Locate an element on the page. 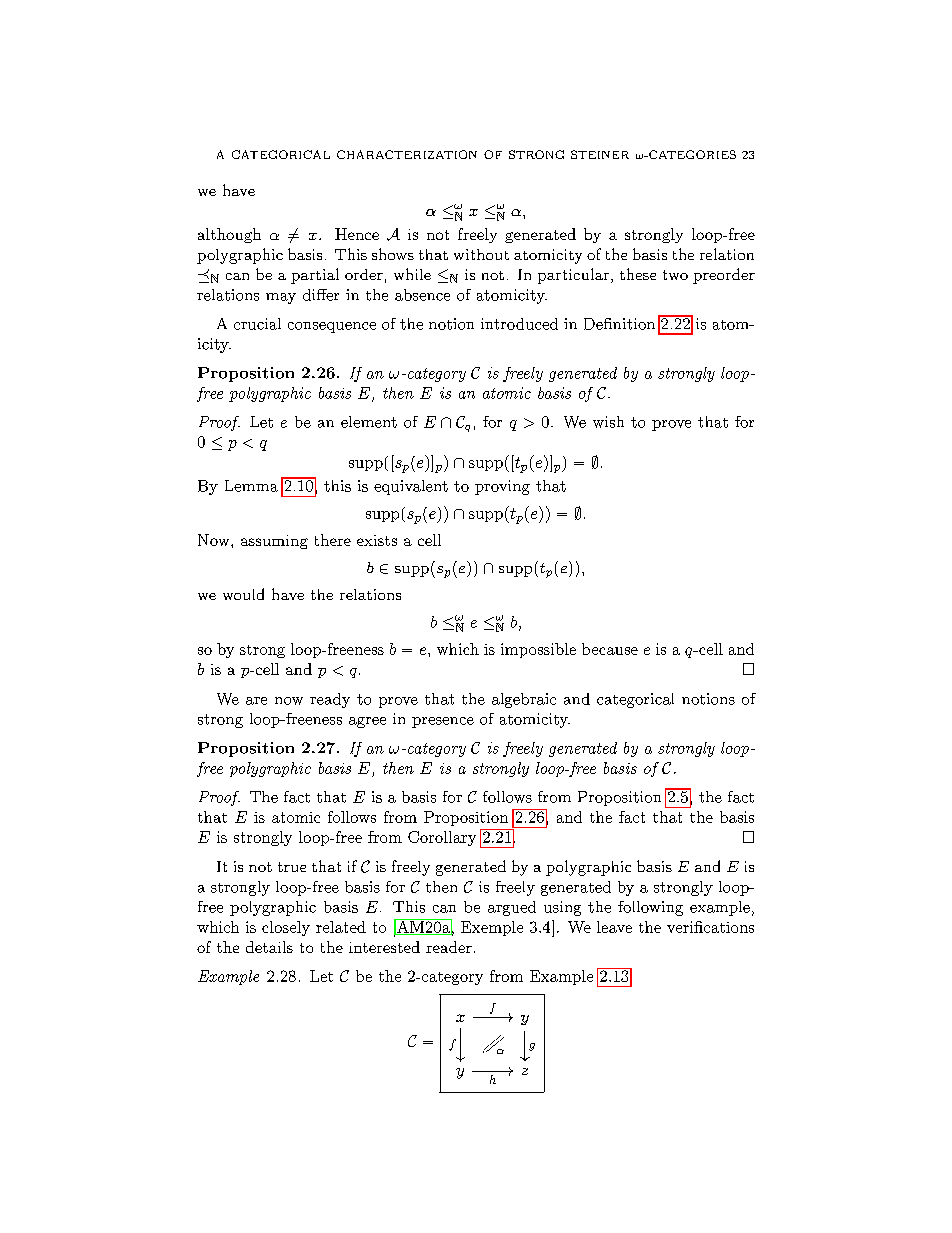 This page has height=1233, width=952. introduced is located at coordinates (519, 324).
